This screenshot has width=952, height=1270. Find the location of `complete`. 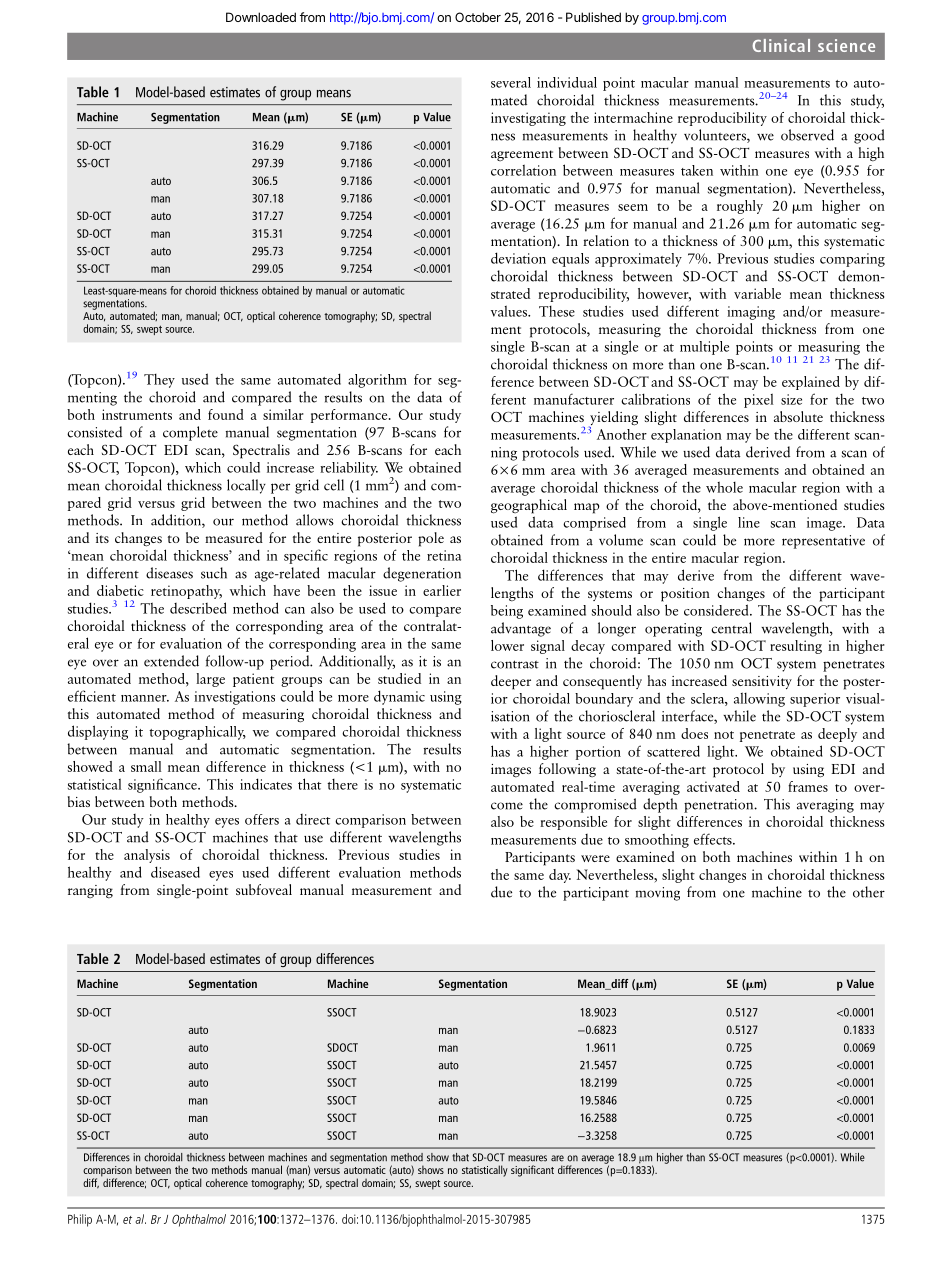

complete is located at coordinates (190, 433).
